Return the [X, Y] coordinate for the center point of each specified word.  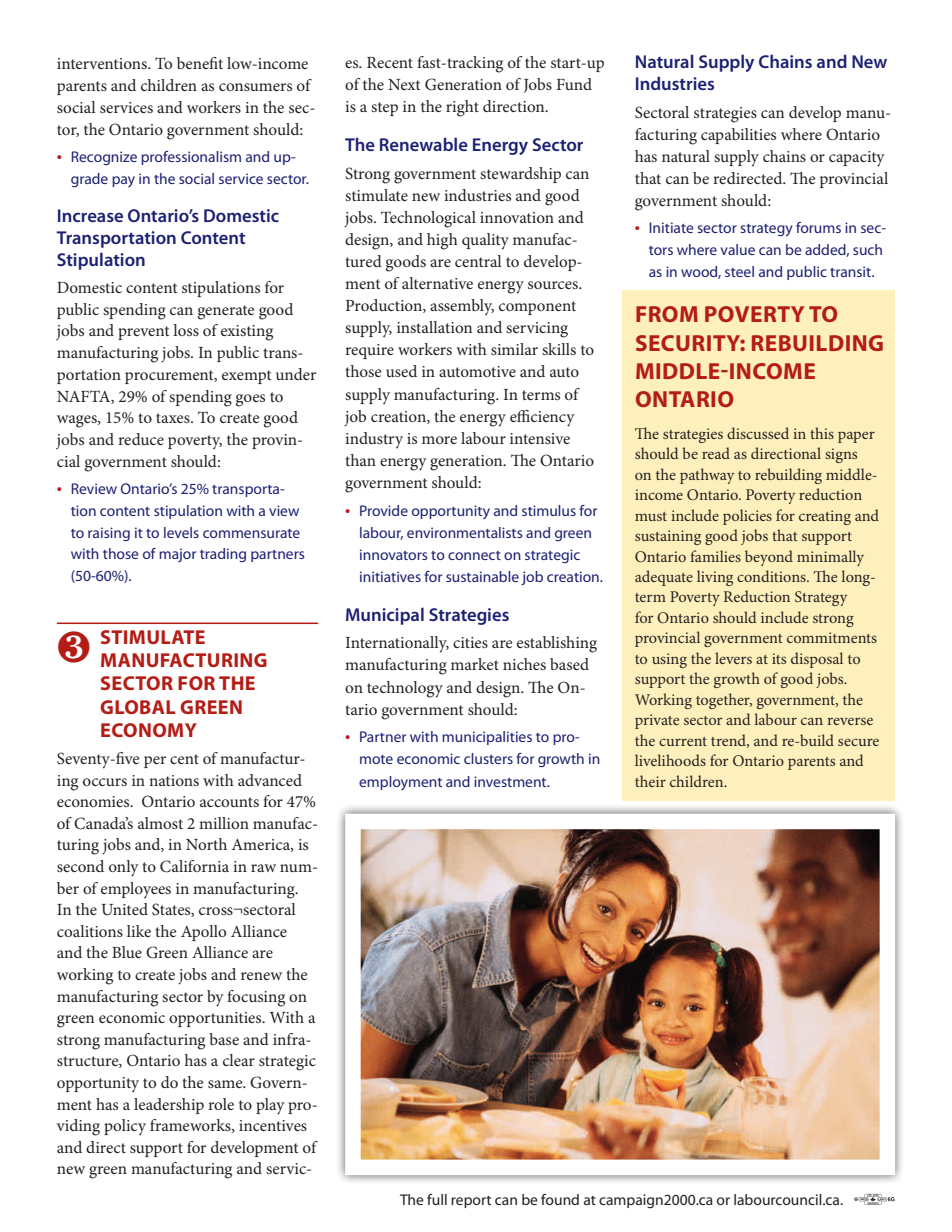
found [560, 1199]
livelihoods [670, 760]
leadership [169, 1106]
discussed [758, 433]
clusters [488, 758]
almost [160, 823]
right [462, 108]
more [439, 440]
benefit [200, 63]
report [471, 1202]
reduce [141, 439]
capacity [857, 159]
